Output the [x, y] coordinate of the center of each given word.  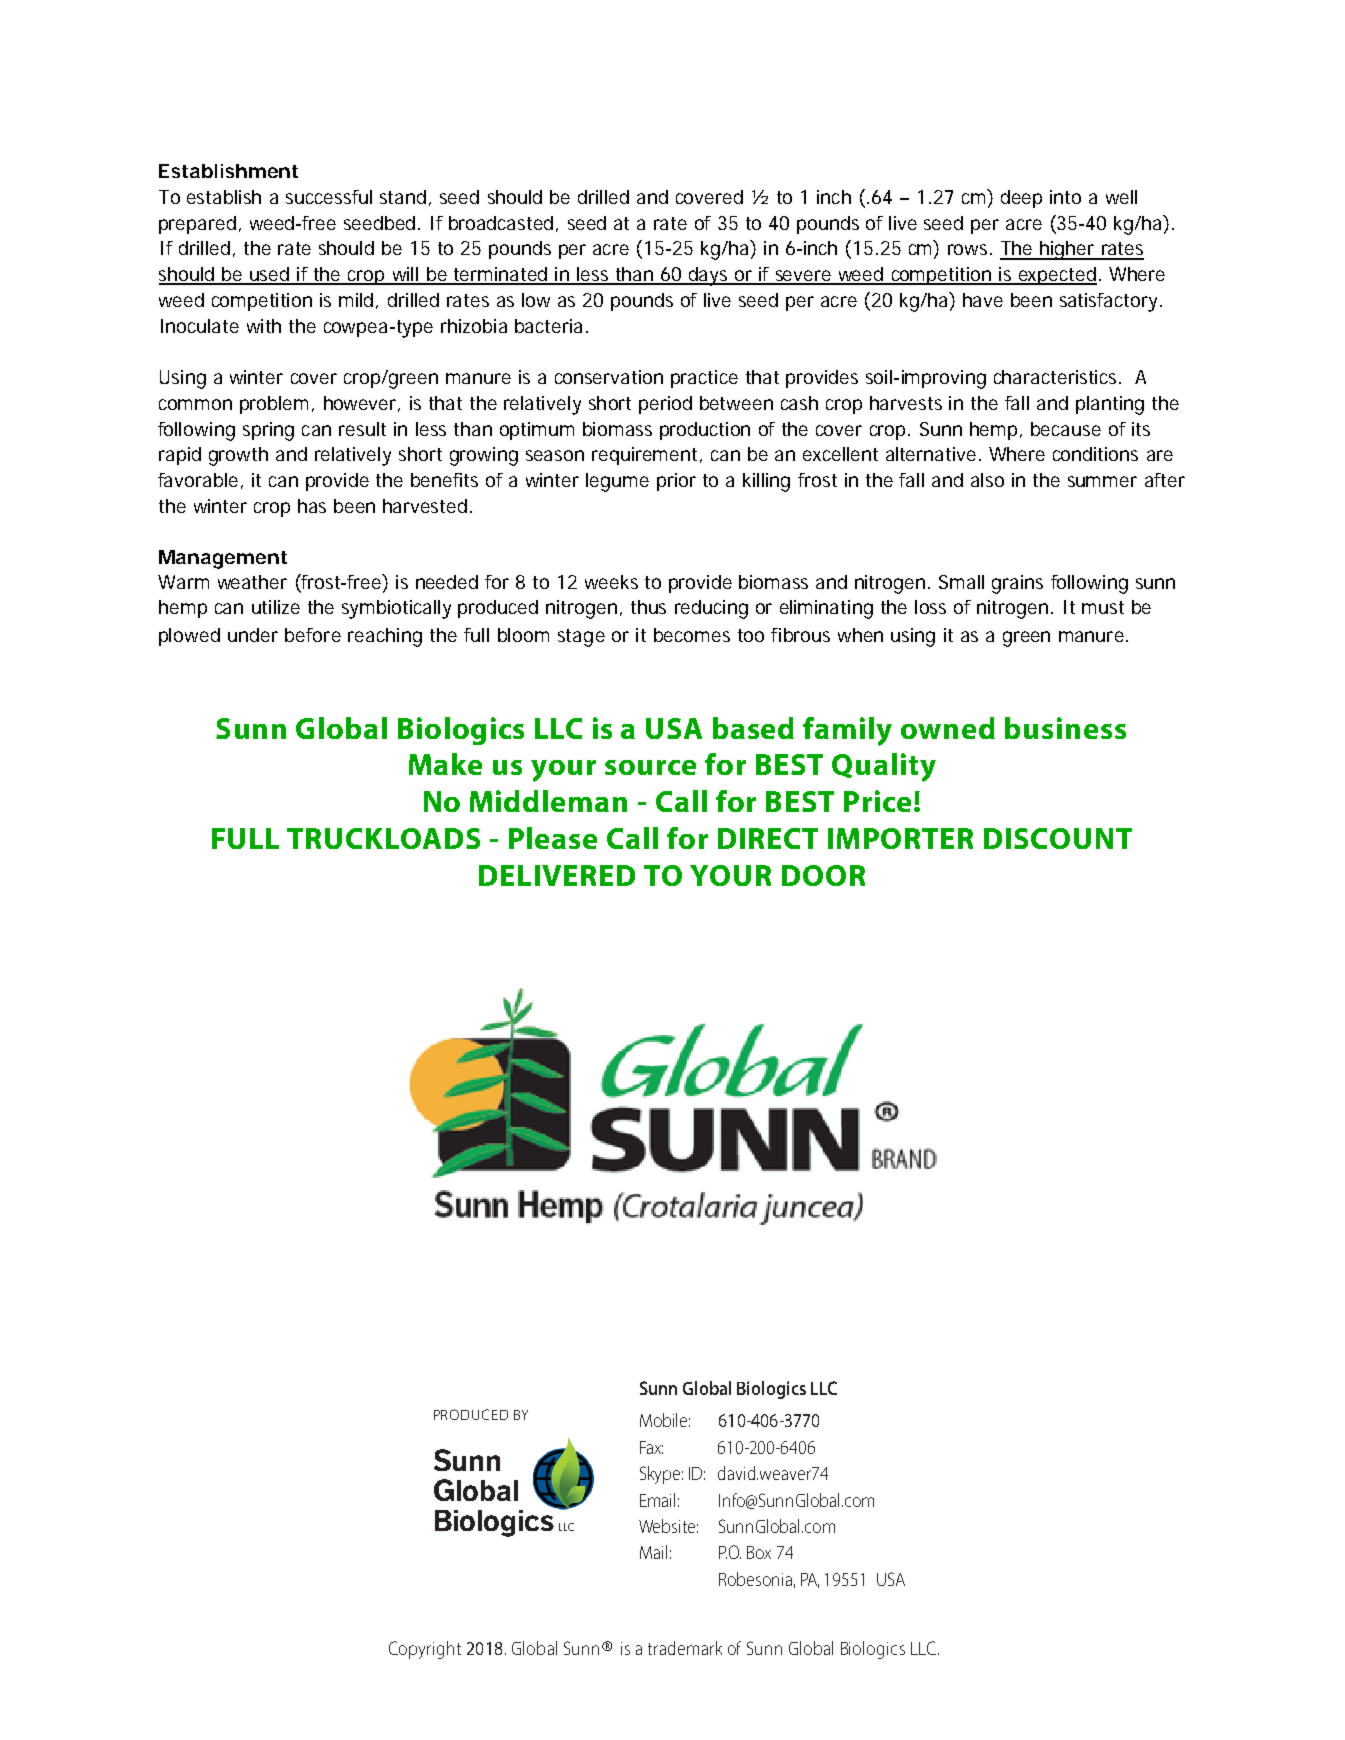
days [708, 276]
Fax [651, 1447]
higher [1067, 250]
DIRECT [768, 838]
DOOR [823, 875]
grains [1017, 584]
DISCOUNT [1058, 838]
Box [759, 1552]
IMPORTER [900, 838]
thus [648, 607]
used [269, 275]
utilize [276, 607]
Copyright [425, 1650]
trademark [685, 1648]
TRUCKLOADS [383, 838]
